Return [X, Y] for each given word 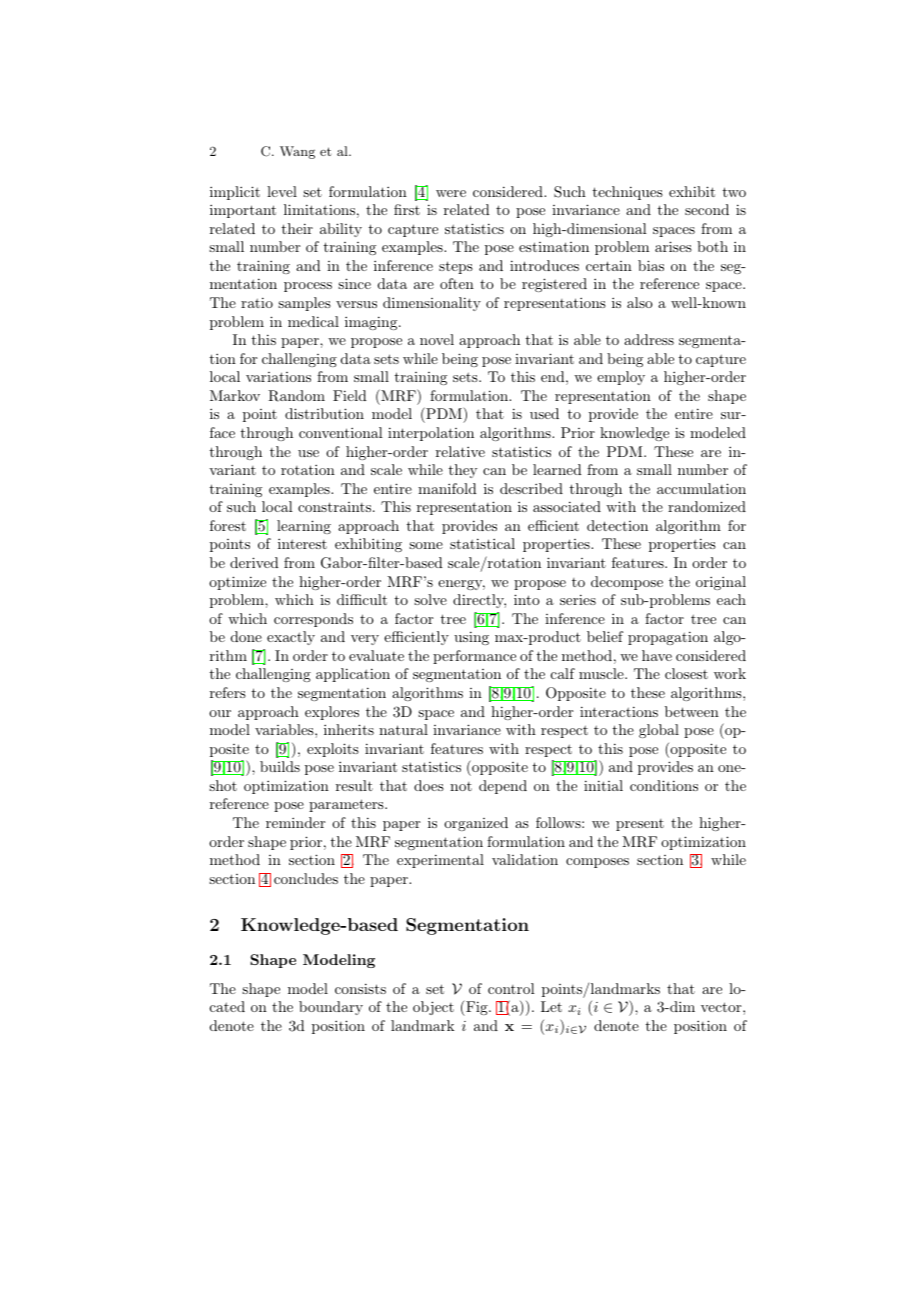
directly [479, 601]
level [282, 191]
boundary [331, 1008]
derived [254, 562]
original [721, 583]
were [451, 193]
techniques [628, 193]
